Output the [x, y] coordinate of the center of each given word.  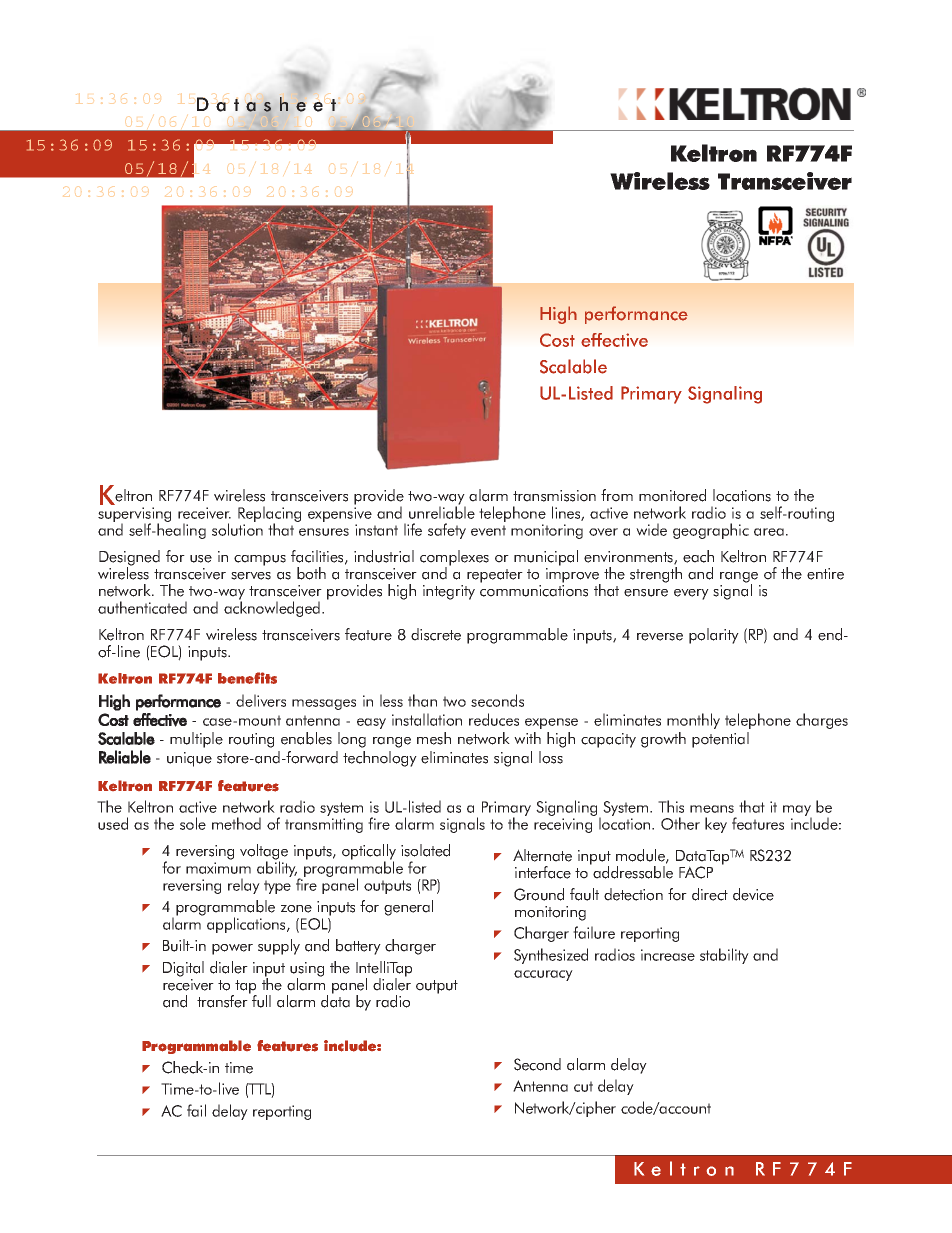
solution [237, 528]
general [408, 908]
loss [551, 757]
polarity [714, 636]
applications [247, 925]
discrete [436, 634]
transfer [223, 1000]
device [753, 894]
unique [189, 759]
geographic [711, 531]
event [488, 530]
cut [583, 1086]
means [712, 809]
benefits [247, 678]
